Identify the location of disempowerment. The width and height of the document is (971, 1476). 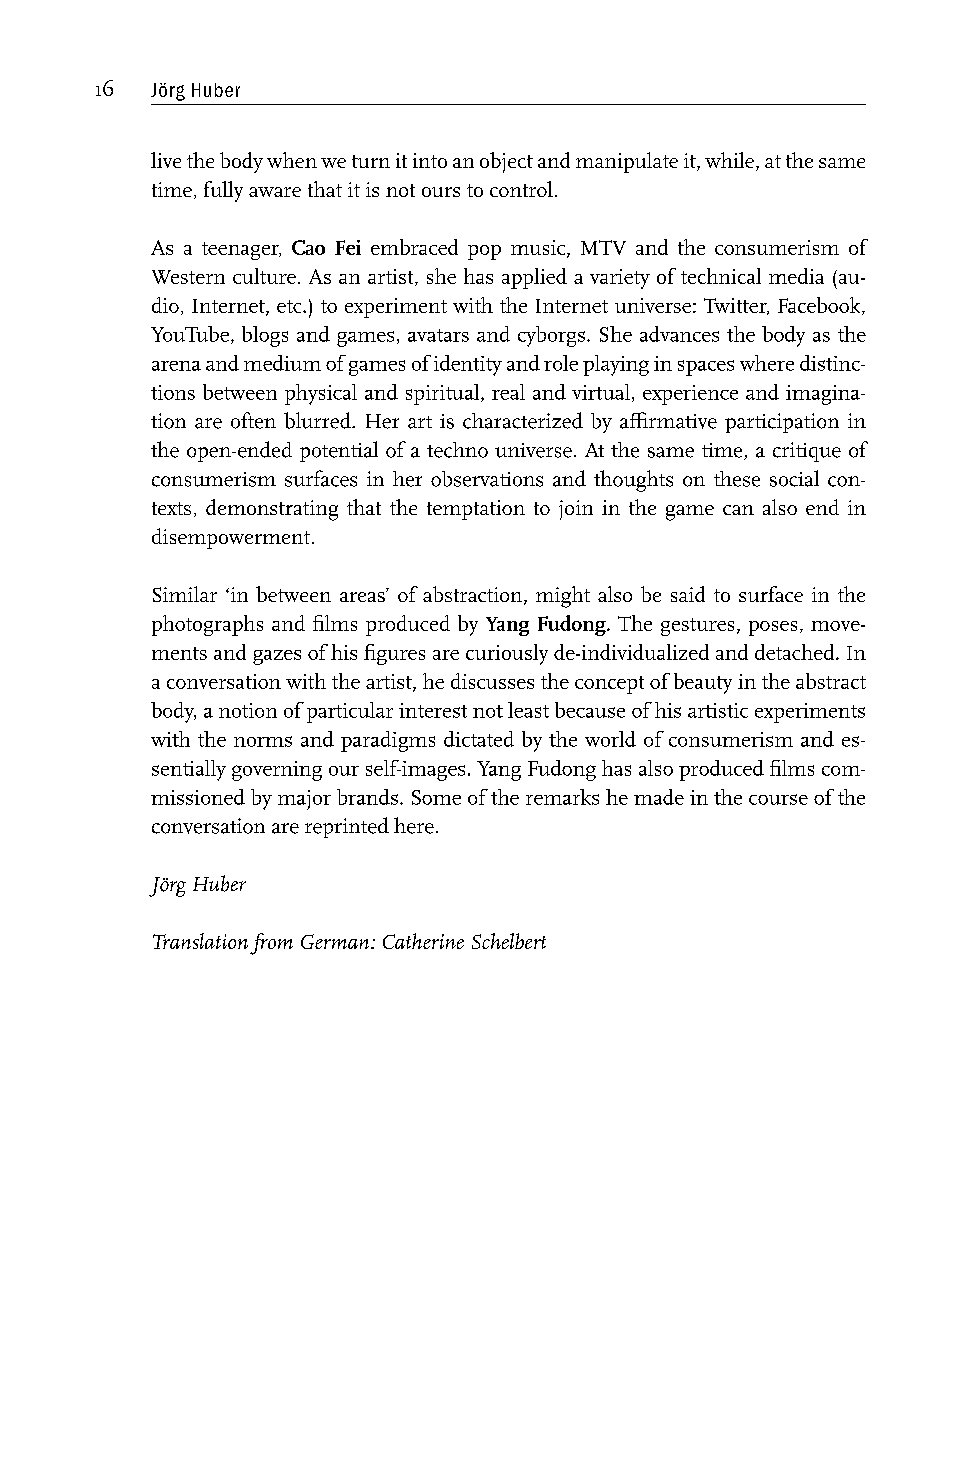
(231, 538).
